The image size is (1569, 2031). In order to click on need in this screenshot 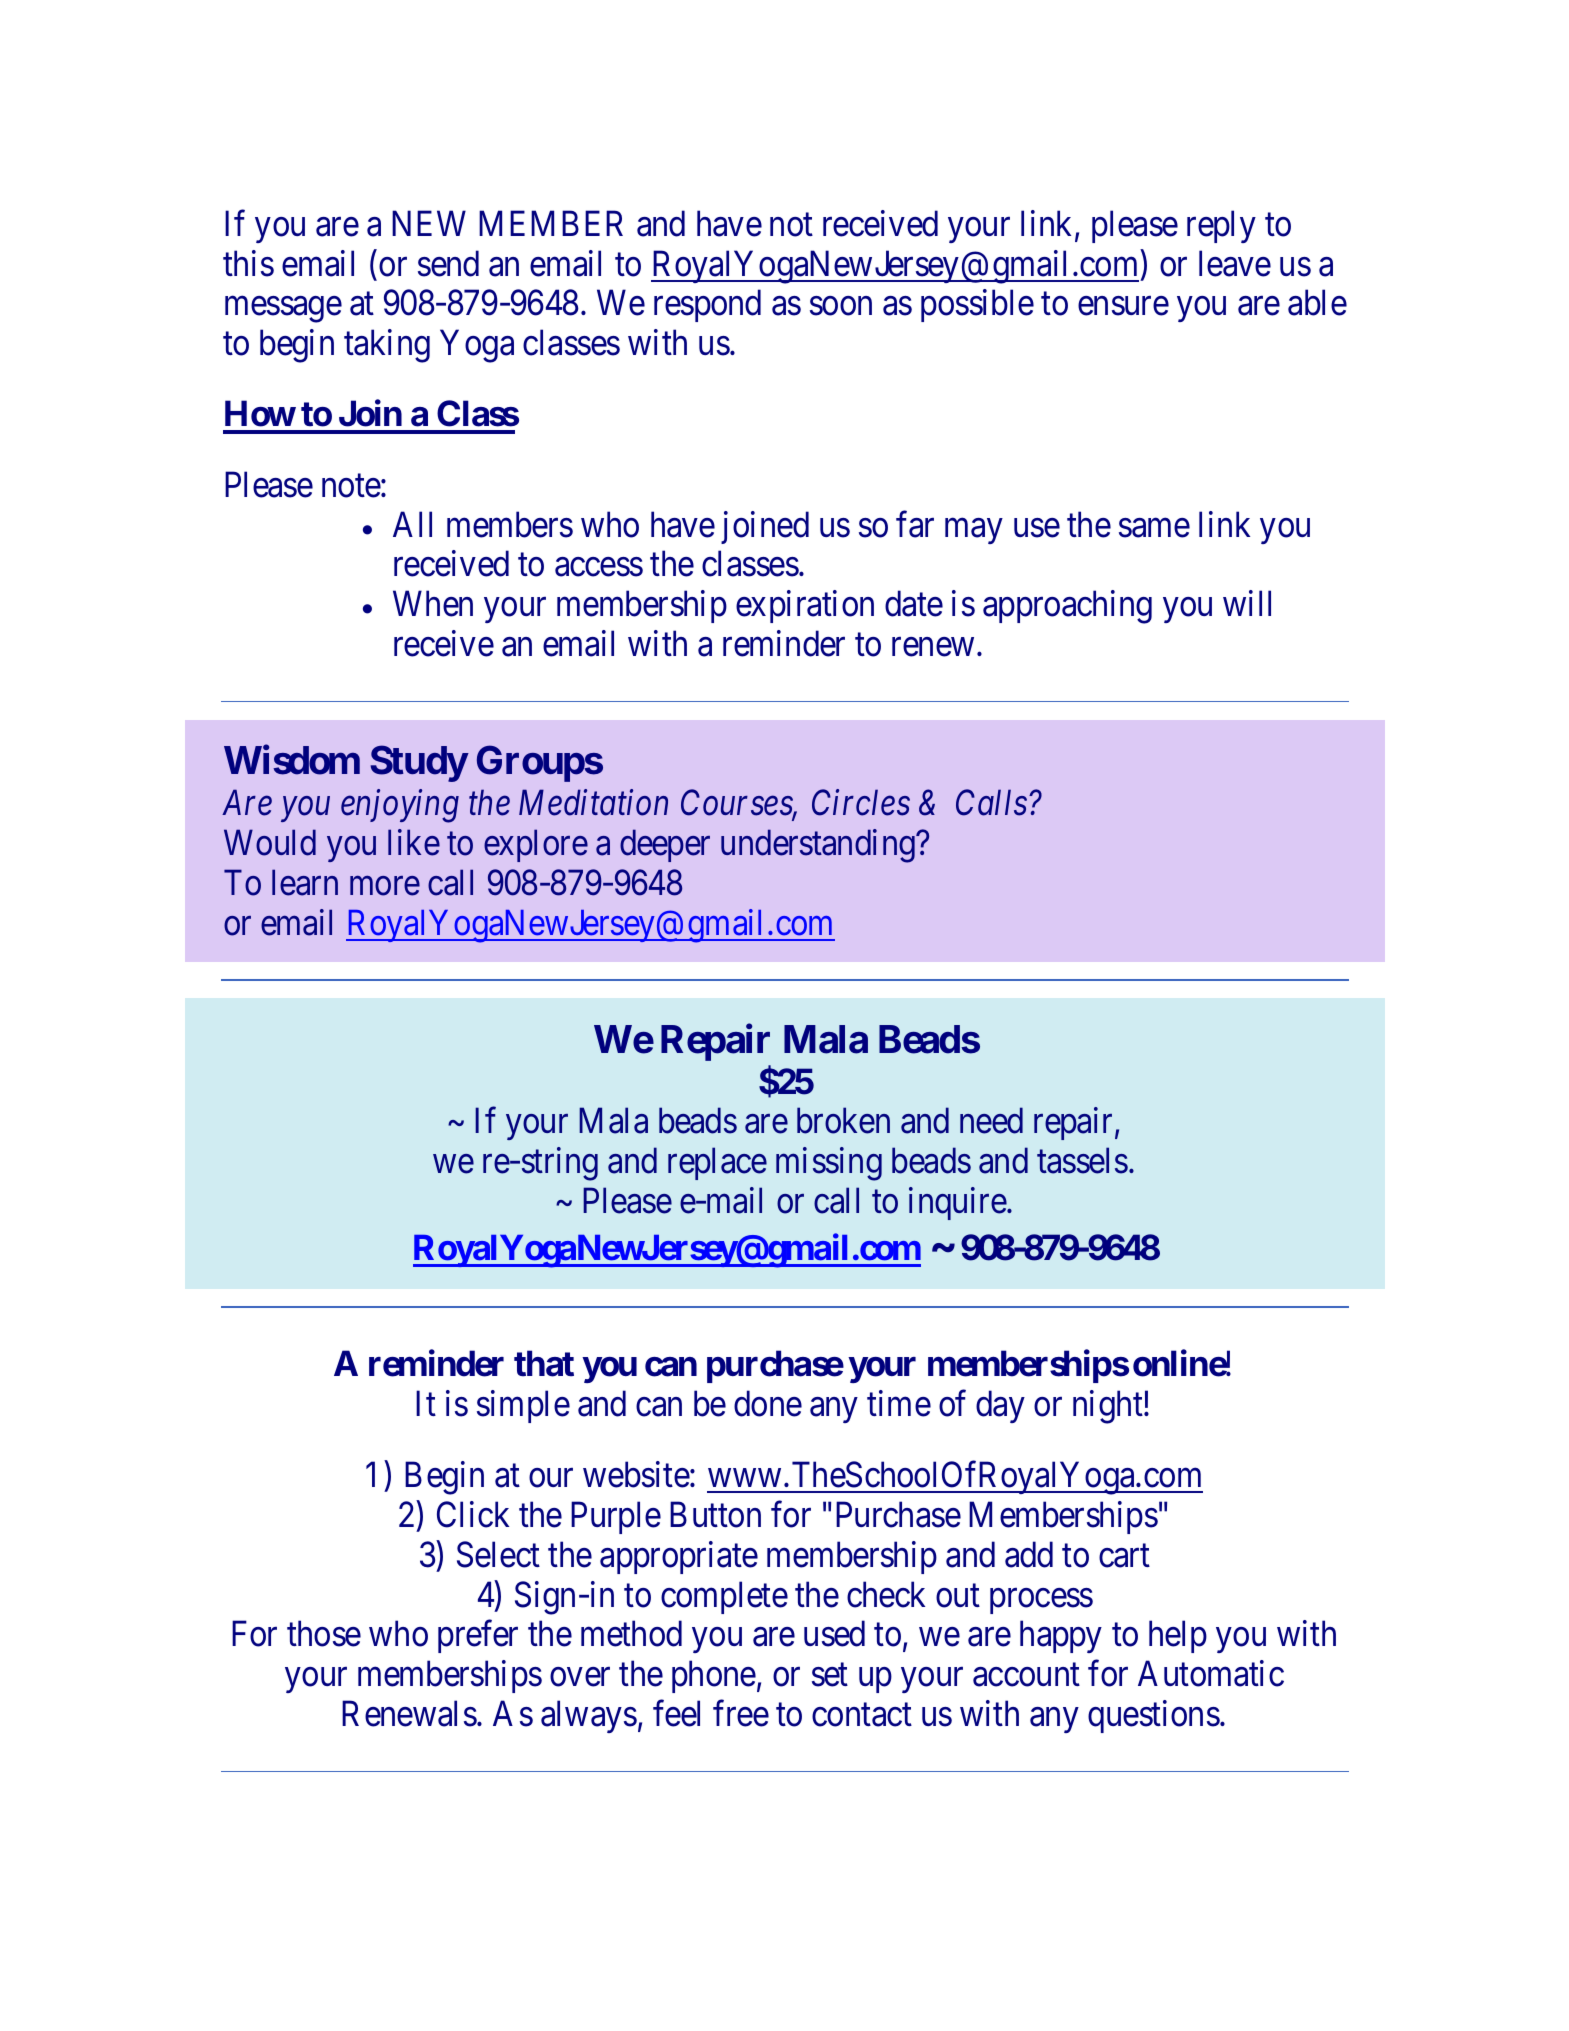, I will do `click(991, 1121)`.
